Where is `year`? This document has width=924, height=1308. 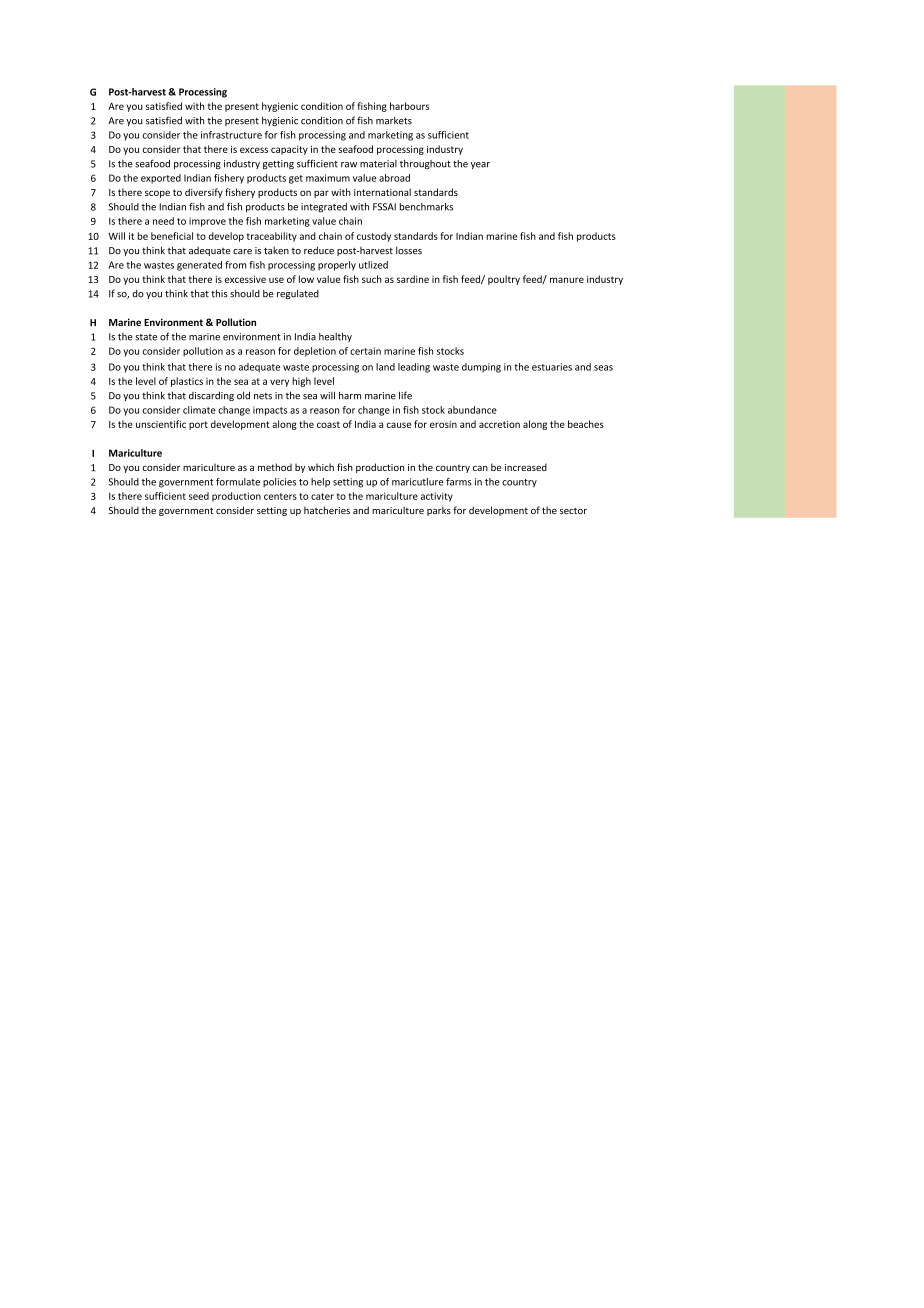 year is located at coordinates (480, 165).
